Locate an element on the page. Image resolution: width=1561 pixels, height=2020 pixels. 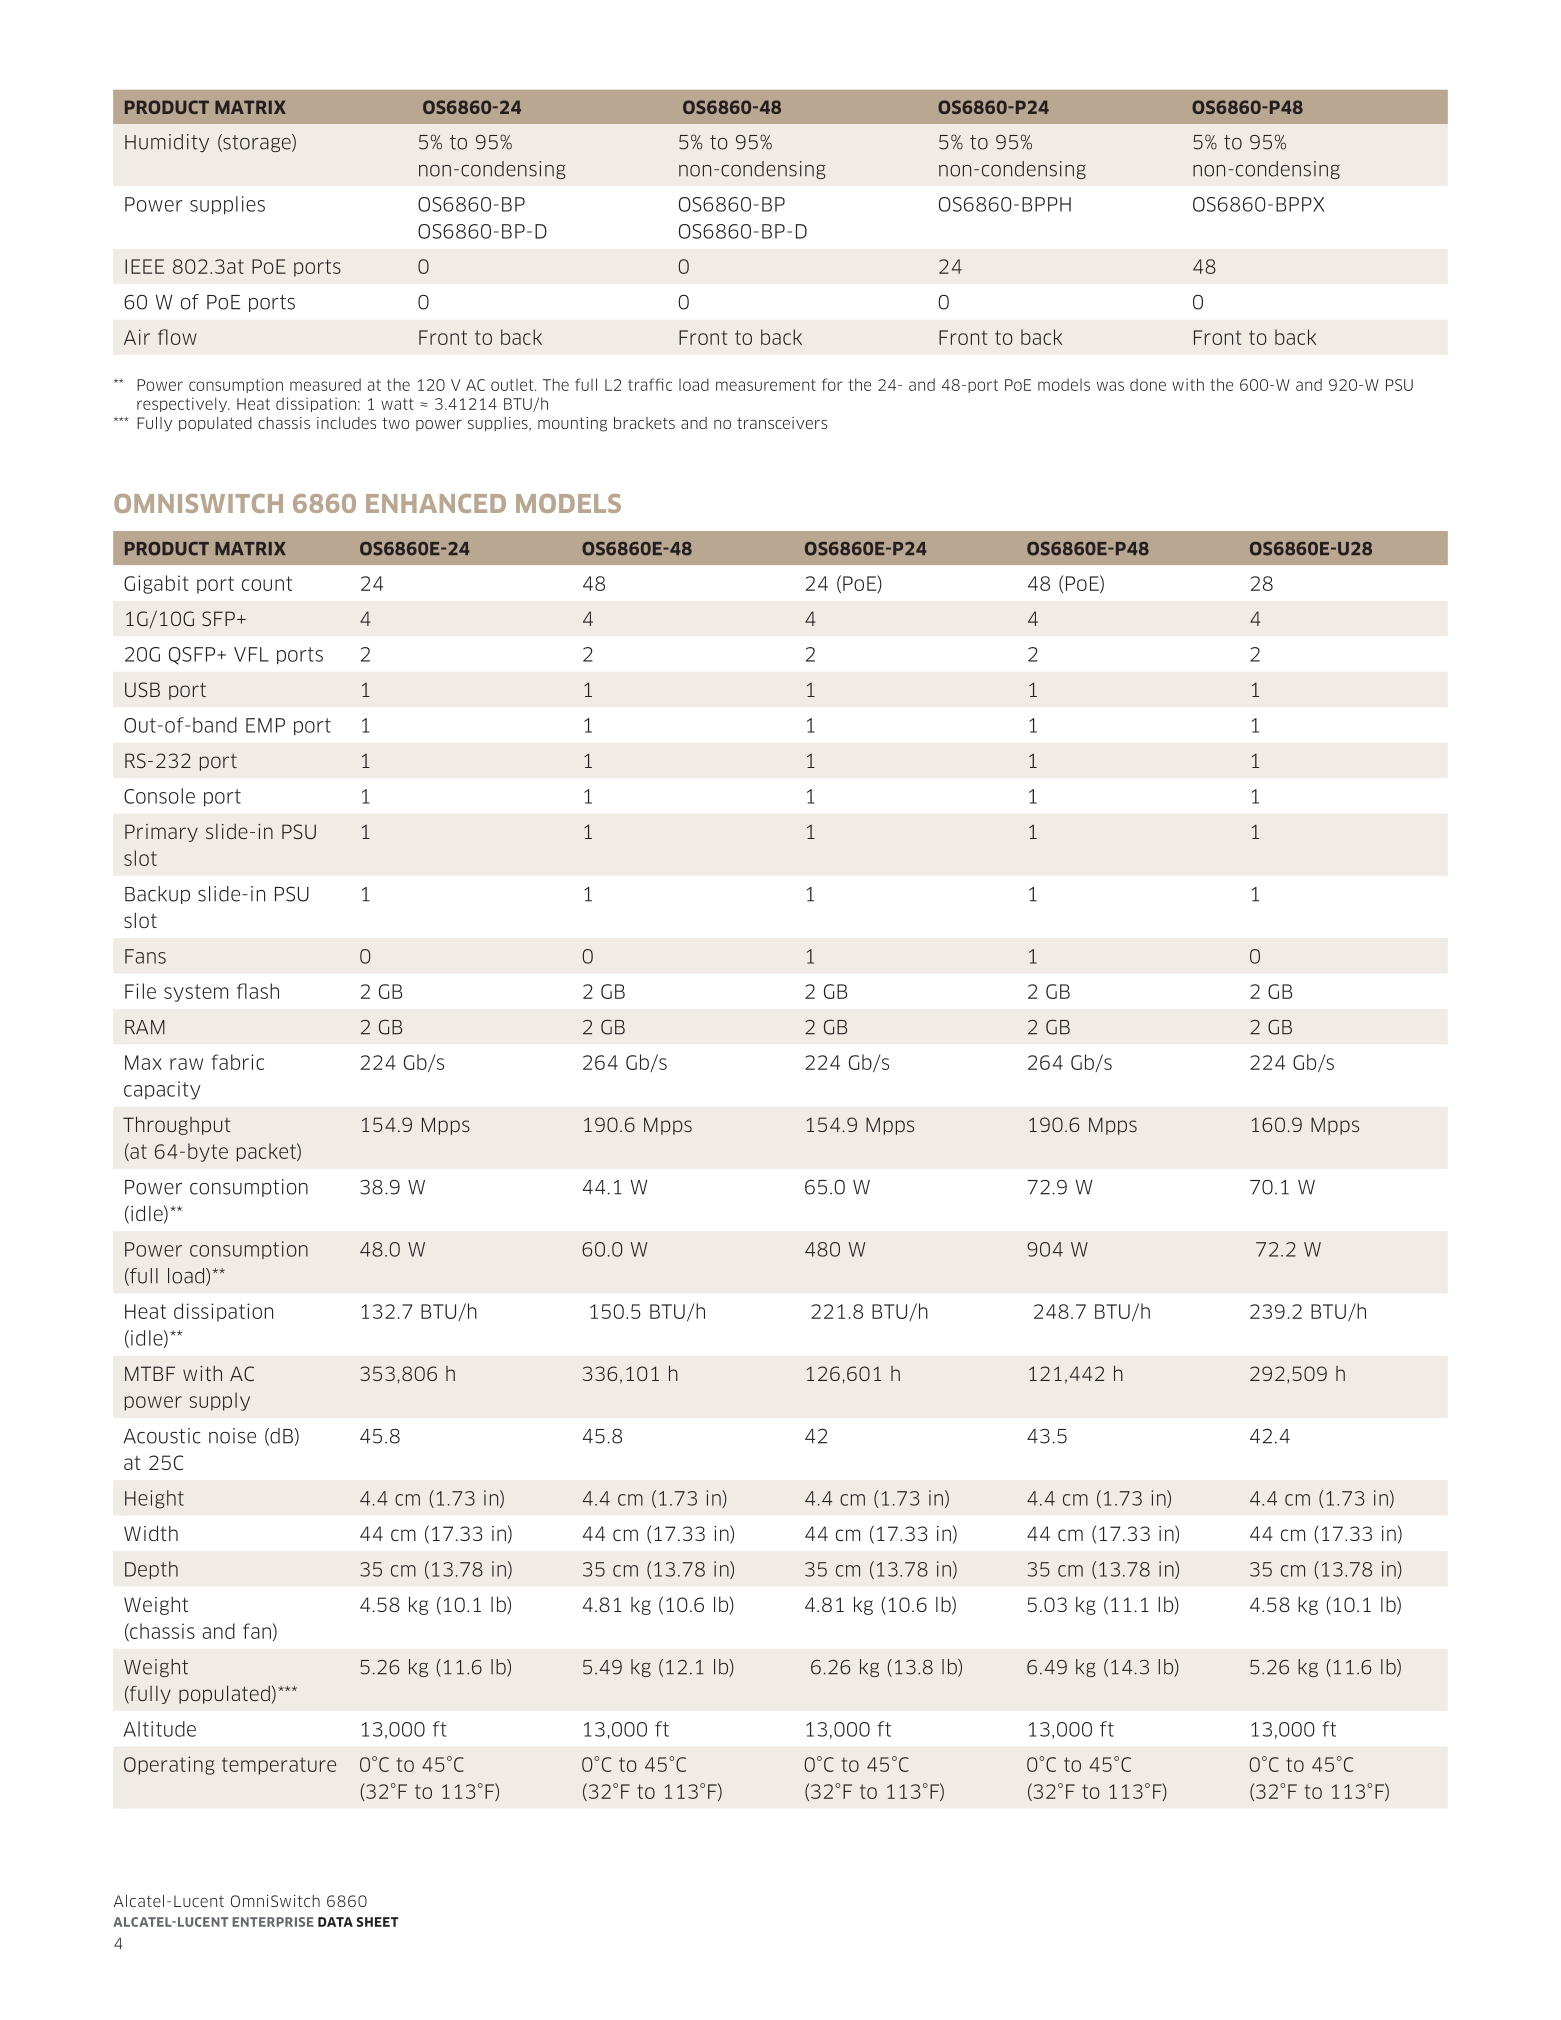
done is located at coordinates (1148, 384).
